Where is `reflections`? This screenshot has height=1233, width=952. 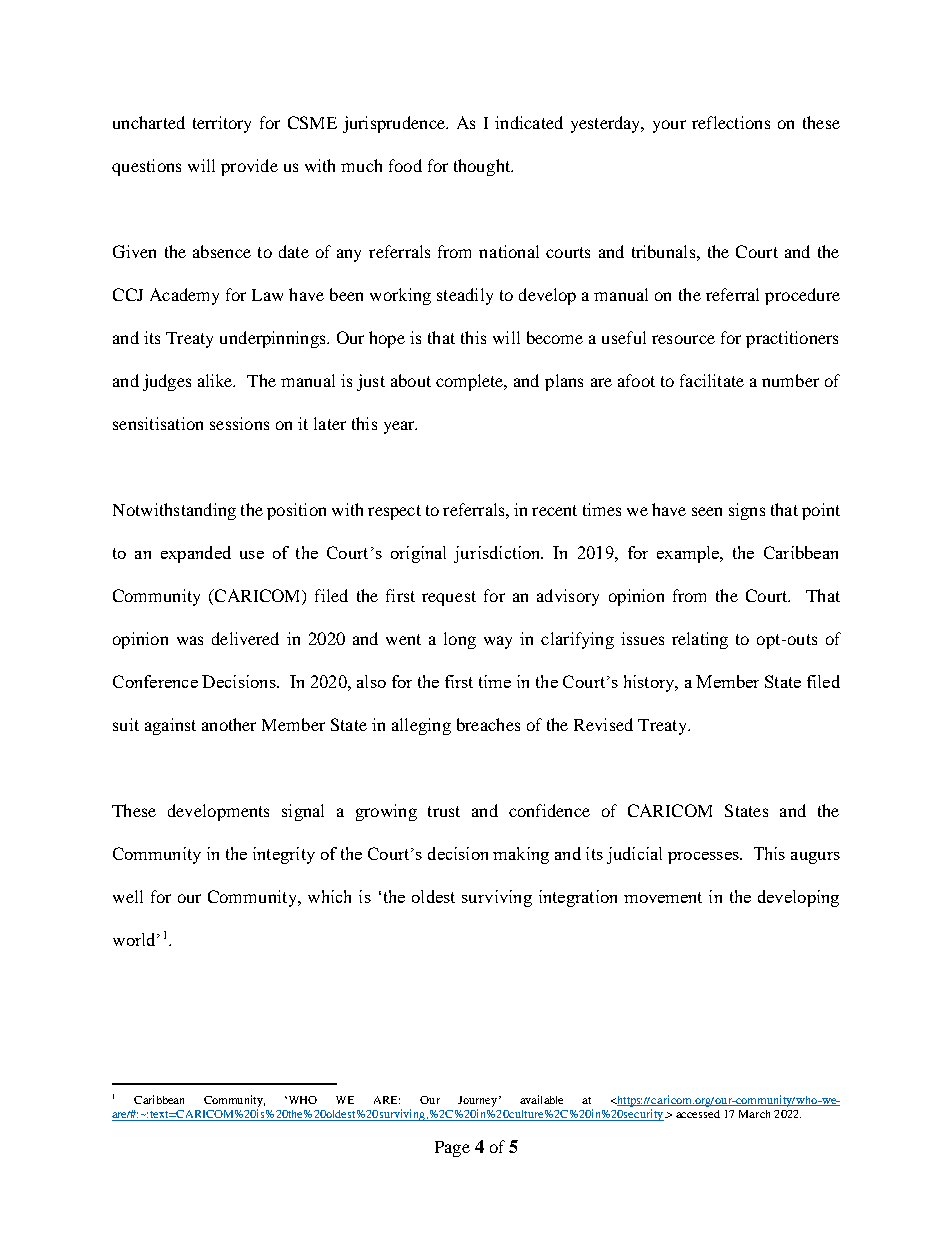 reflections is located at coordinates (731, 122).
